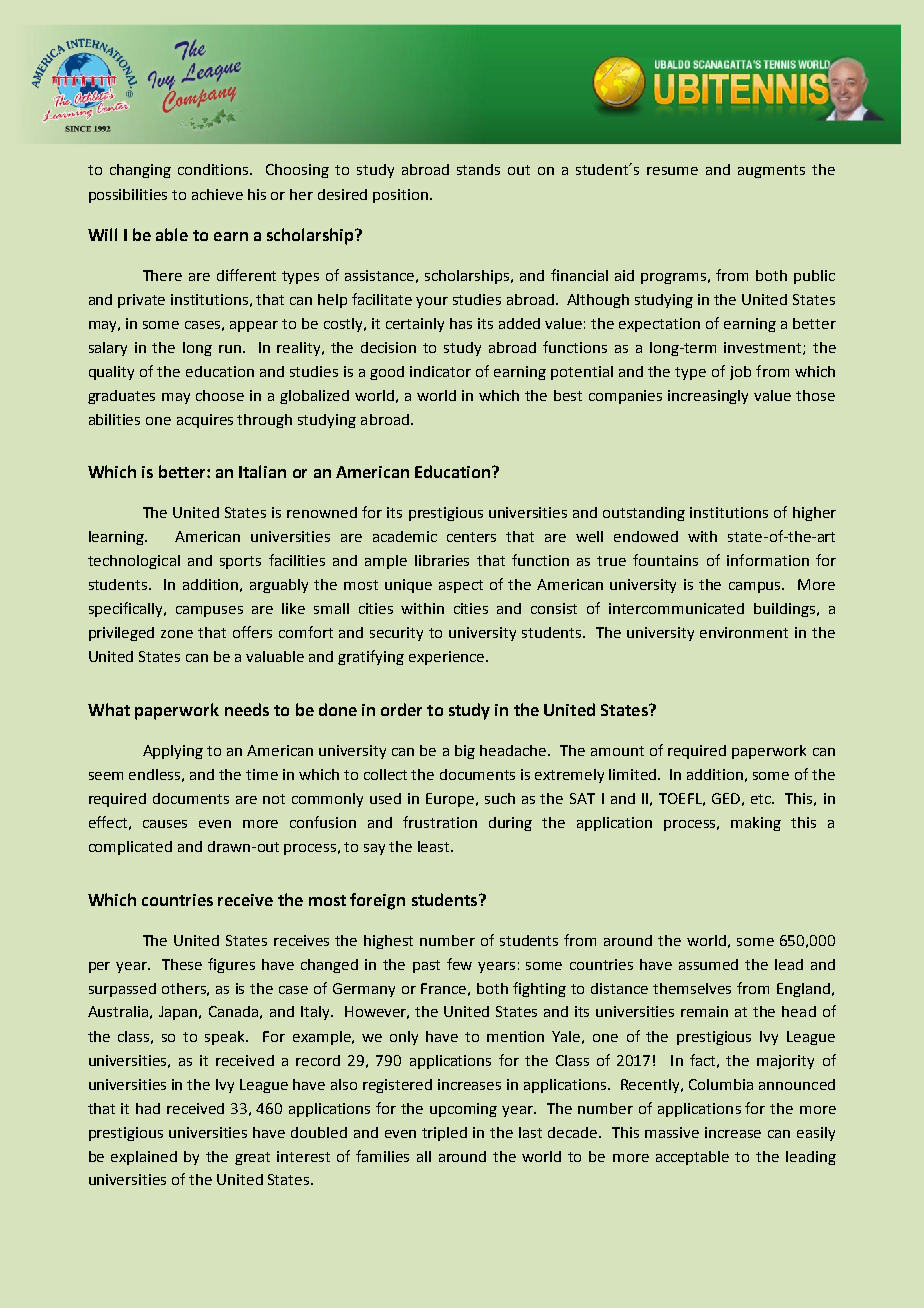 This image has height=1308, width=924. I want to click on environment, so click(744, 632).
